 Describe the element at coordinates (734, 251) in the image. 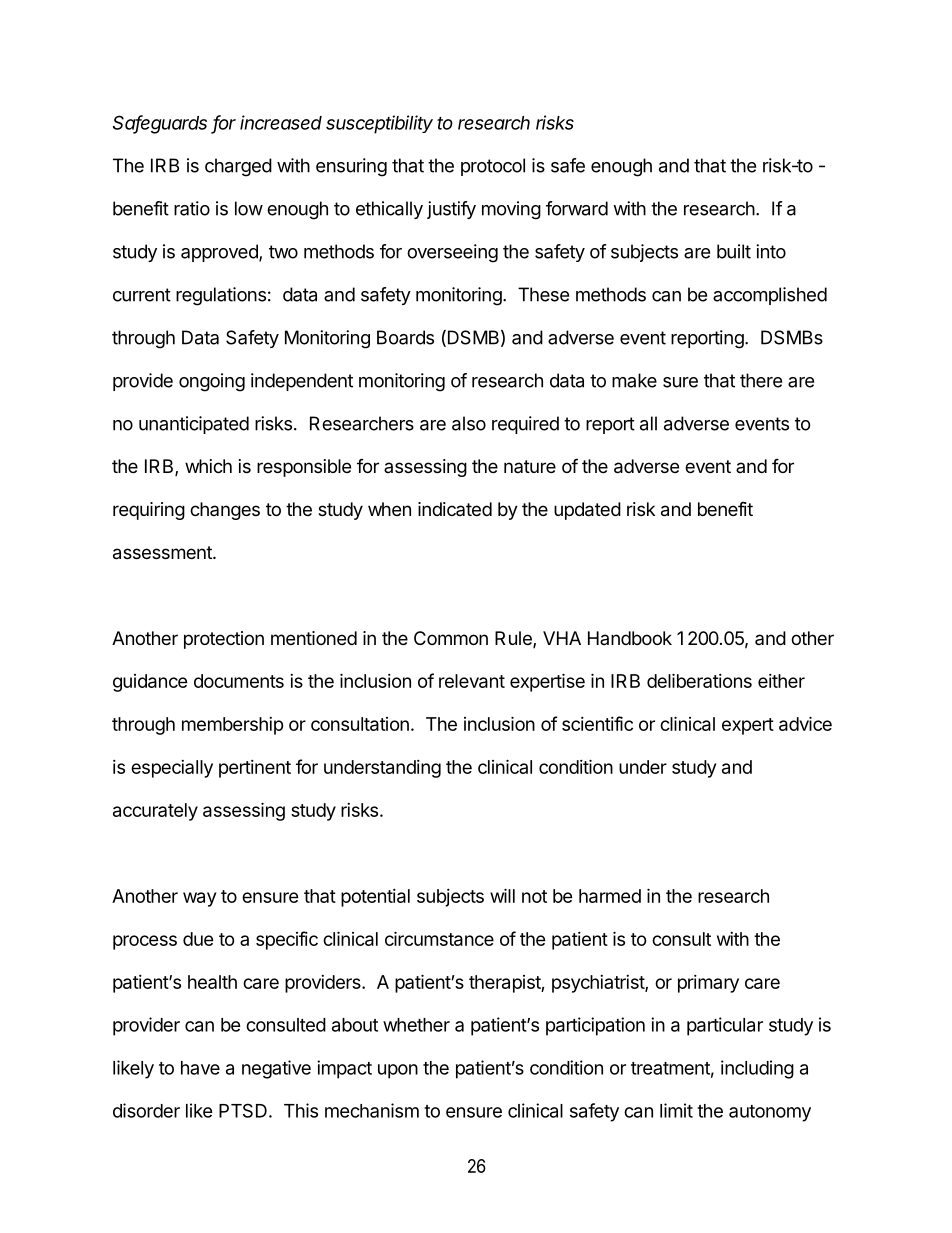

I see `built` at that location.
